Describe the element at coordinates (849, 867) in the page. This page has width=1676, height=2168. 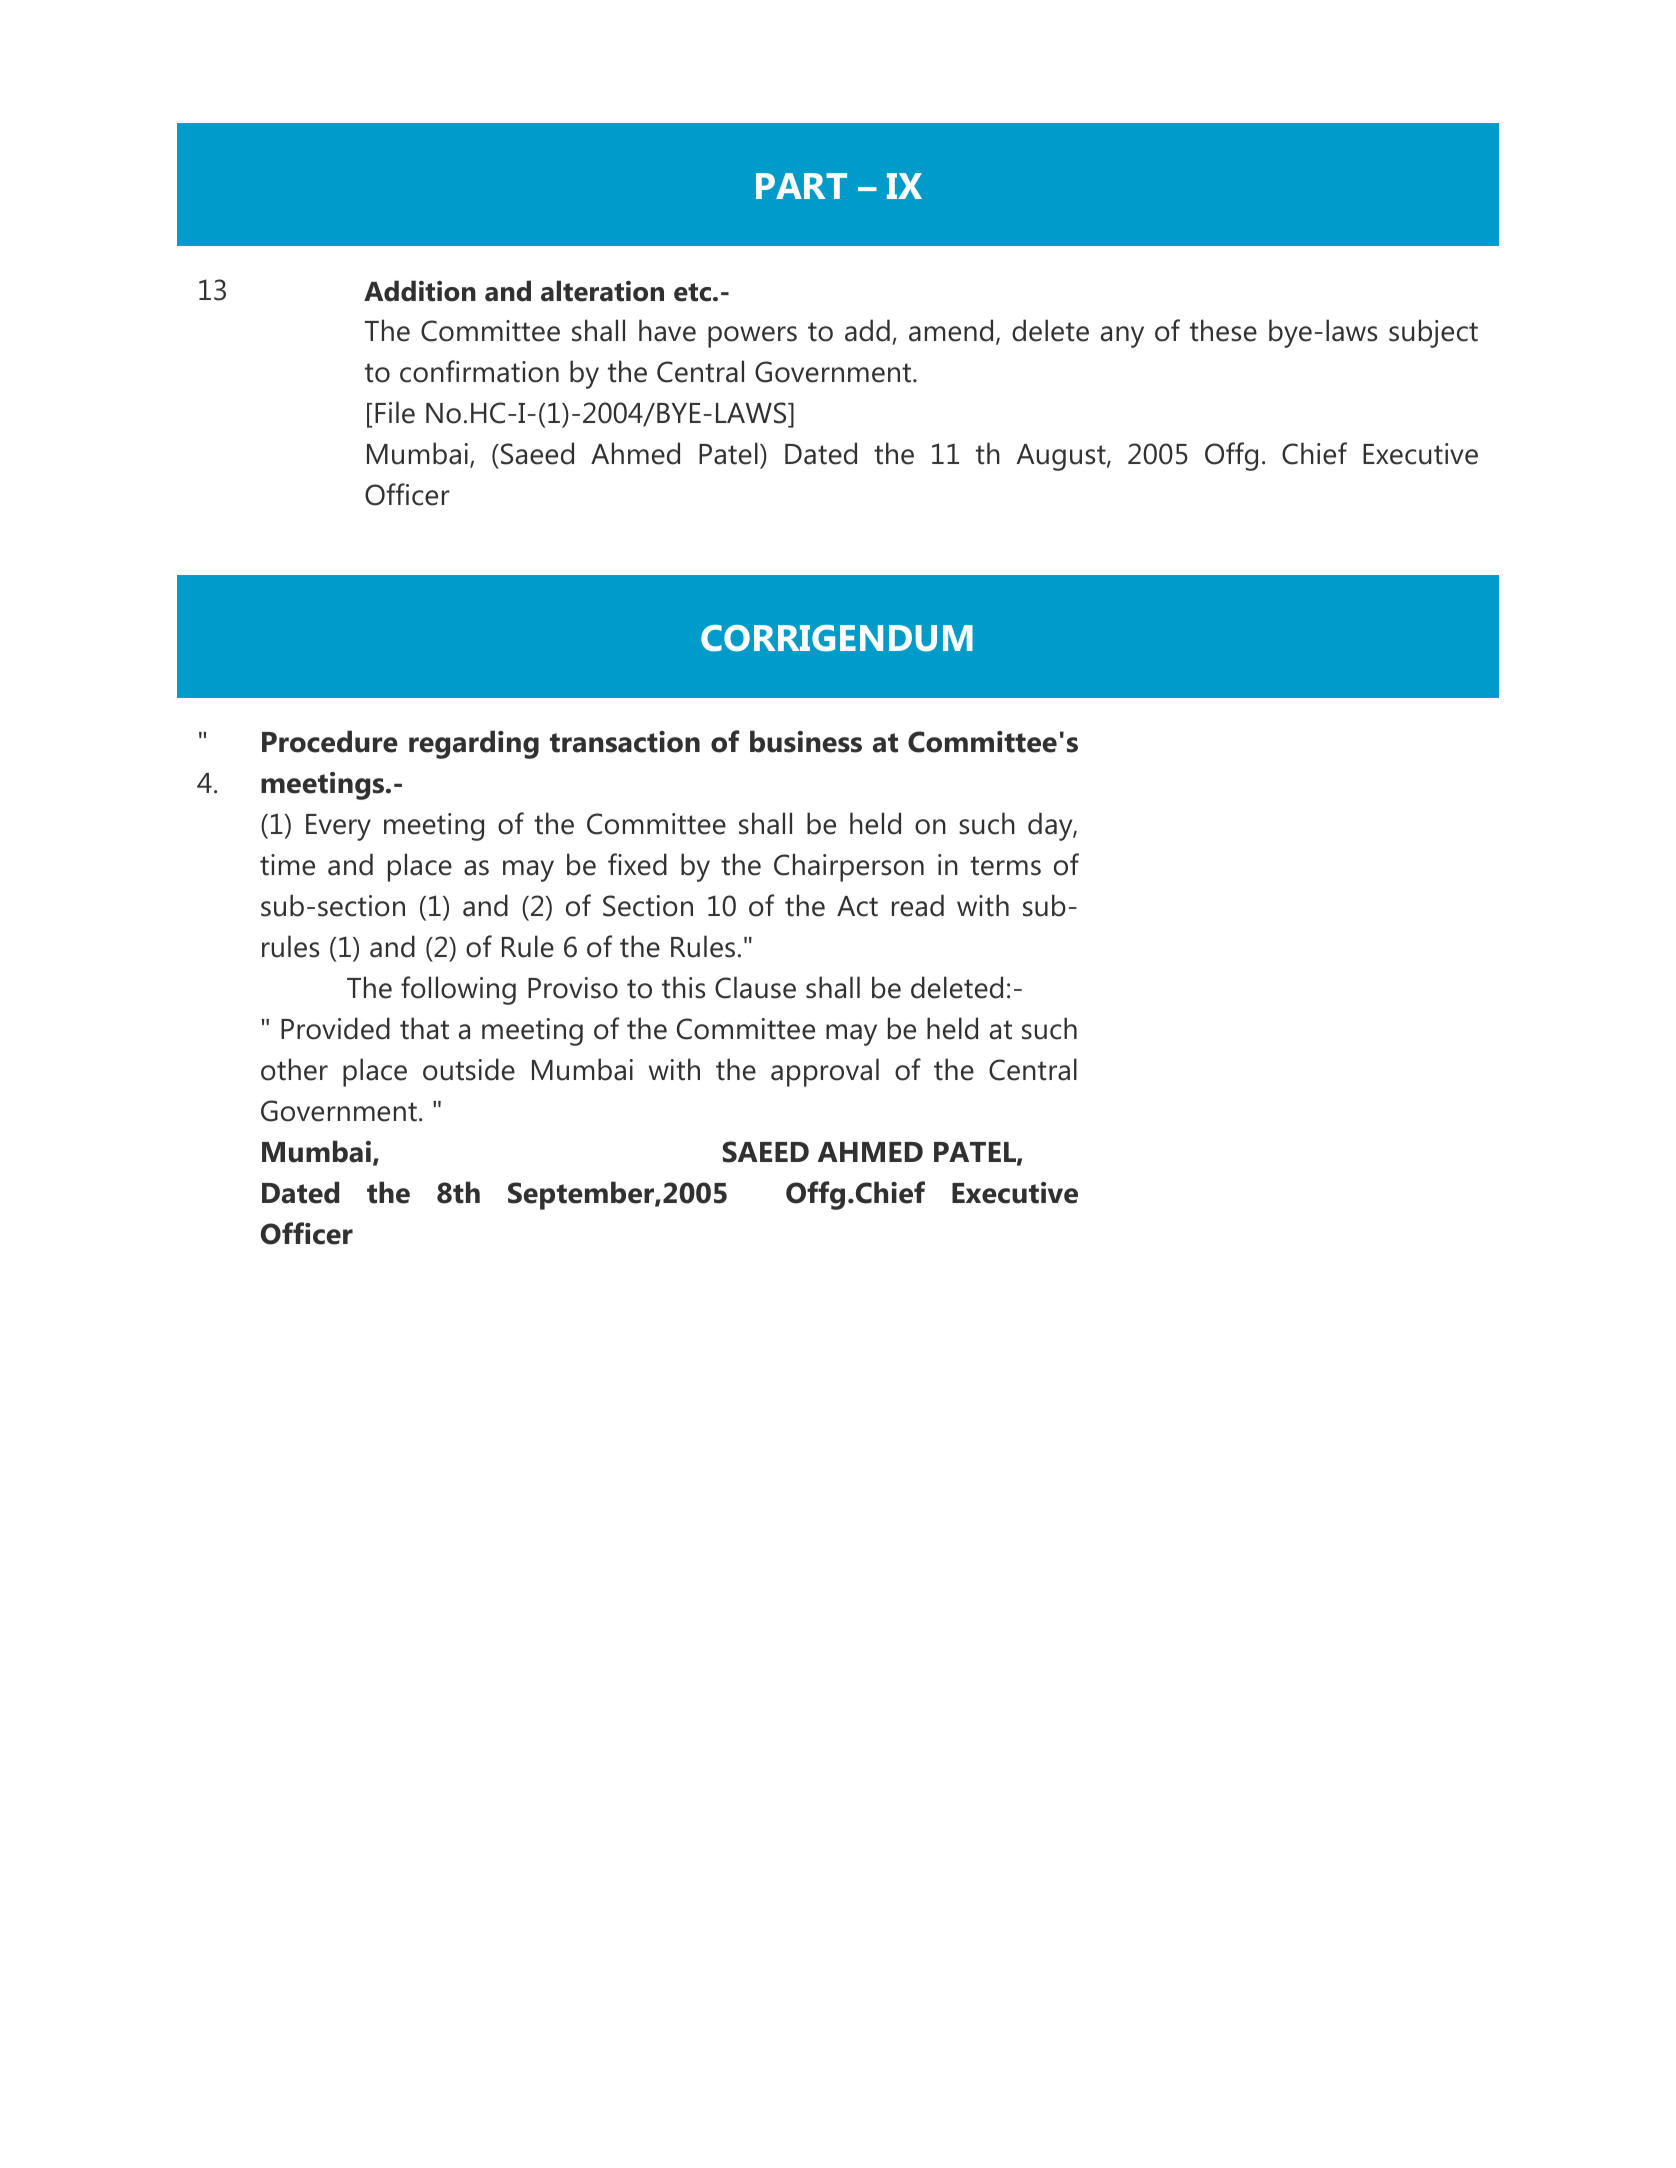
I see `Chairperson` at that location.
